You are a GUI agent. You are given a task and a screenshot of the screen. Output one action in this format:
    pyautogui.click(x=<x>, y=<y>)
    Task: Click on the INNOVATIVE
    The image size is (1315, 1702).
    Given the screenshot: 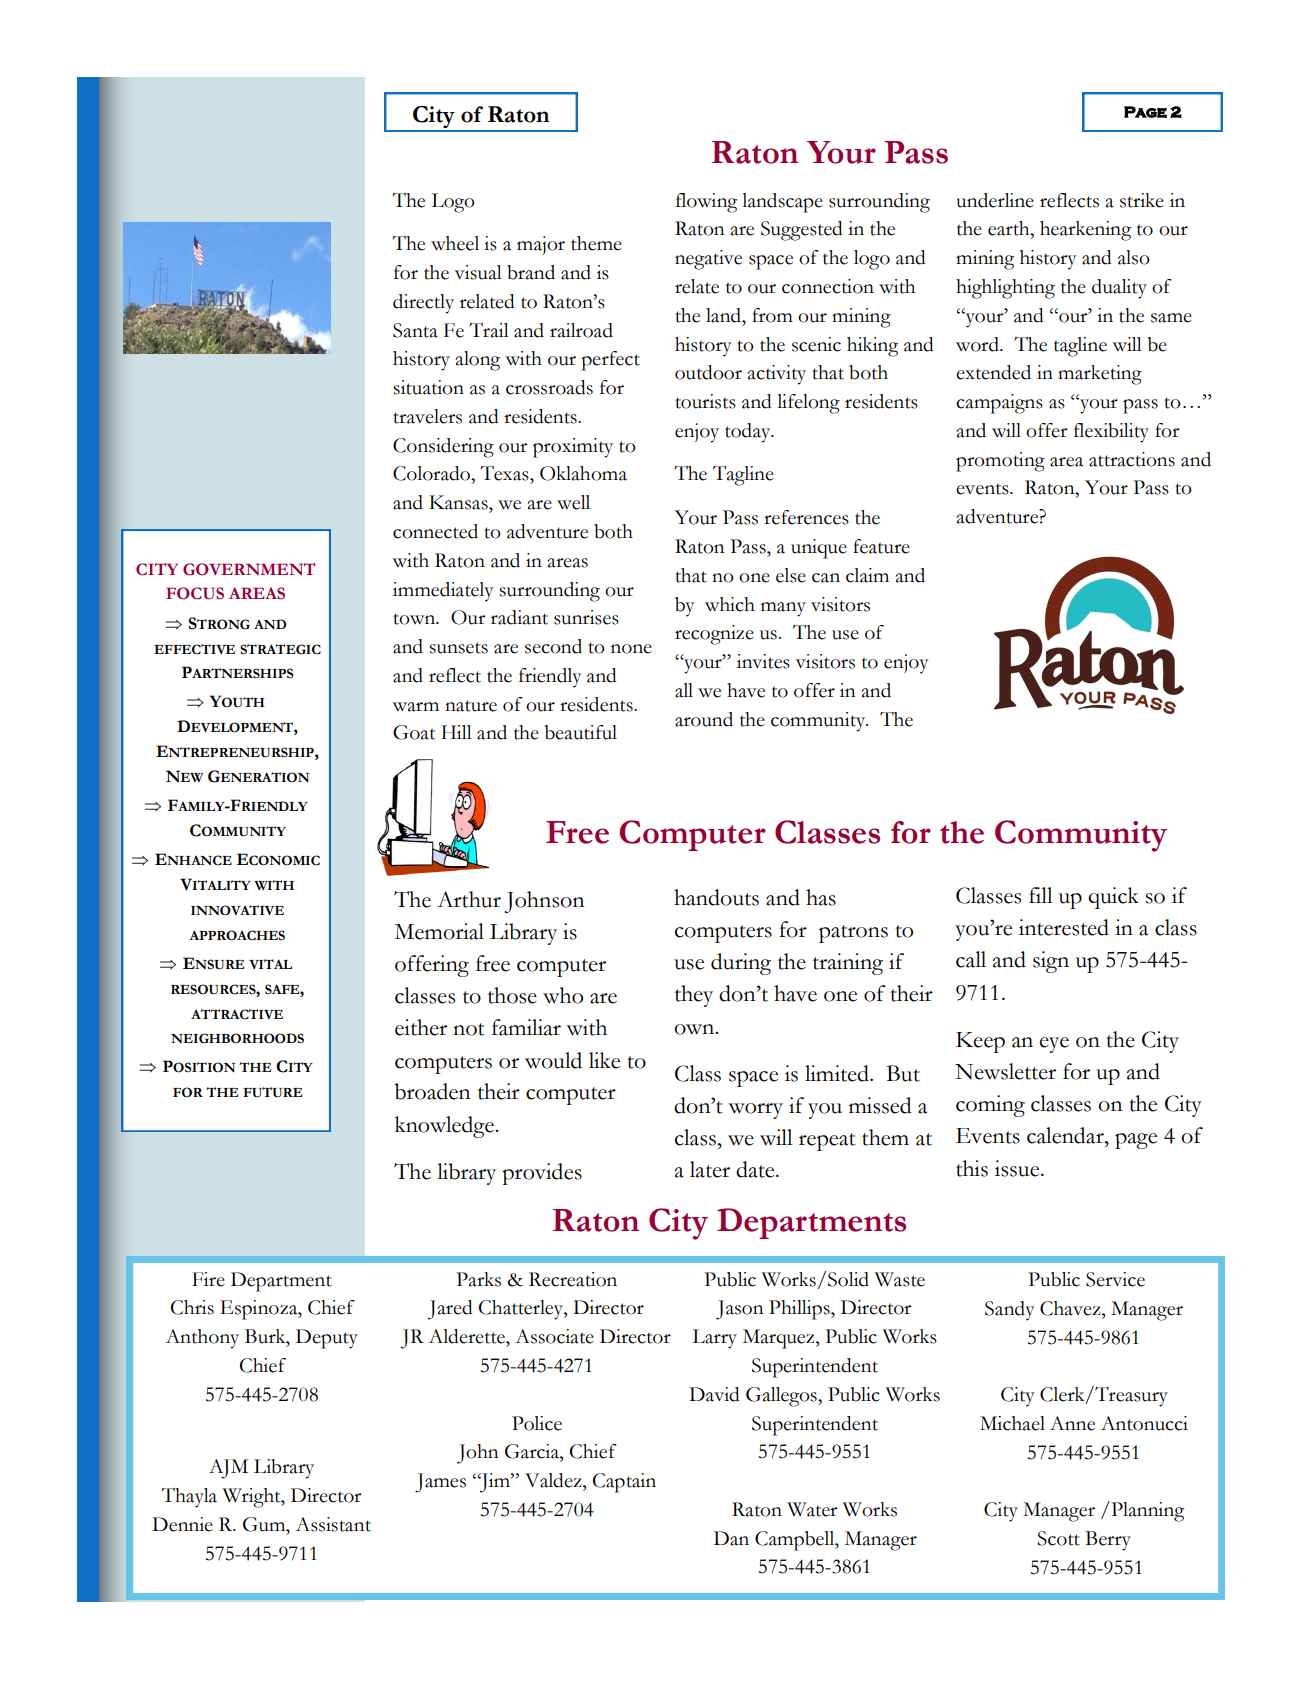 What is the action you would take?
    pyautogui.click(x=237, y=910)
